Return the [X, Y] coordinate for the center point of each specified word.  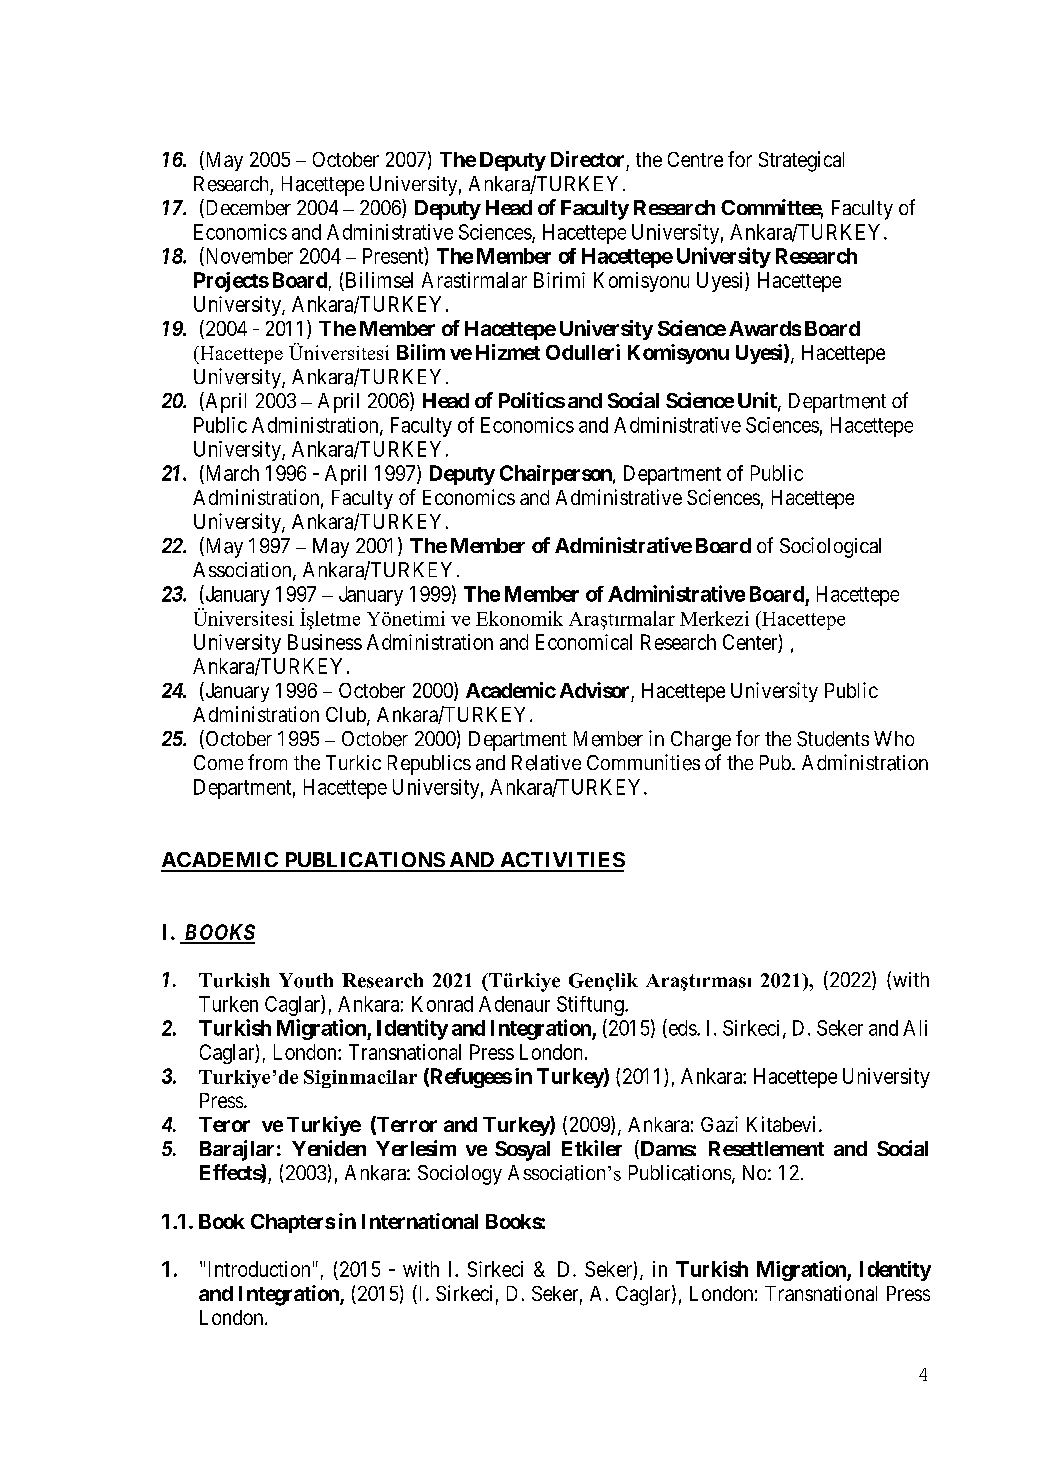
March [231, 473]
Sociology [460, 1175]
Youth [306, 980]
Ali [915, 1028]
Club [347, 716]
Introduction [259, 1269]
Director [587, 159]
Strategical [801, 161]
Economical [584, 642]
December [247, 208]
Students [833, 739]
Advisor [594, 690]
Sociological [830, 547]
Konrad [442, 1004]
